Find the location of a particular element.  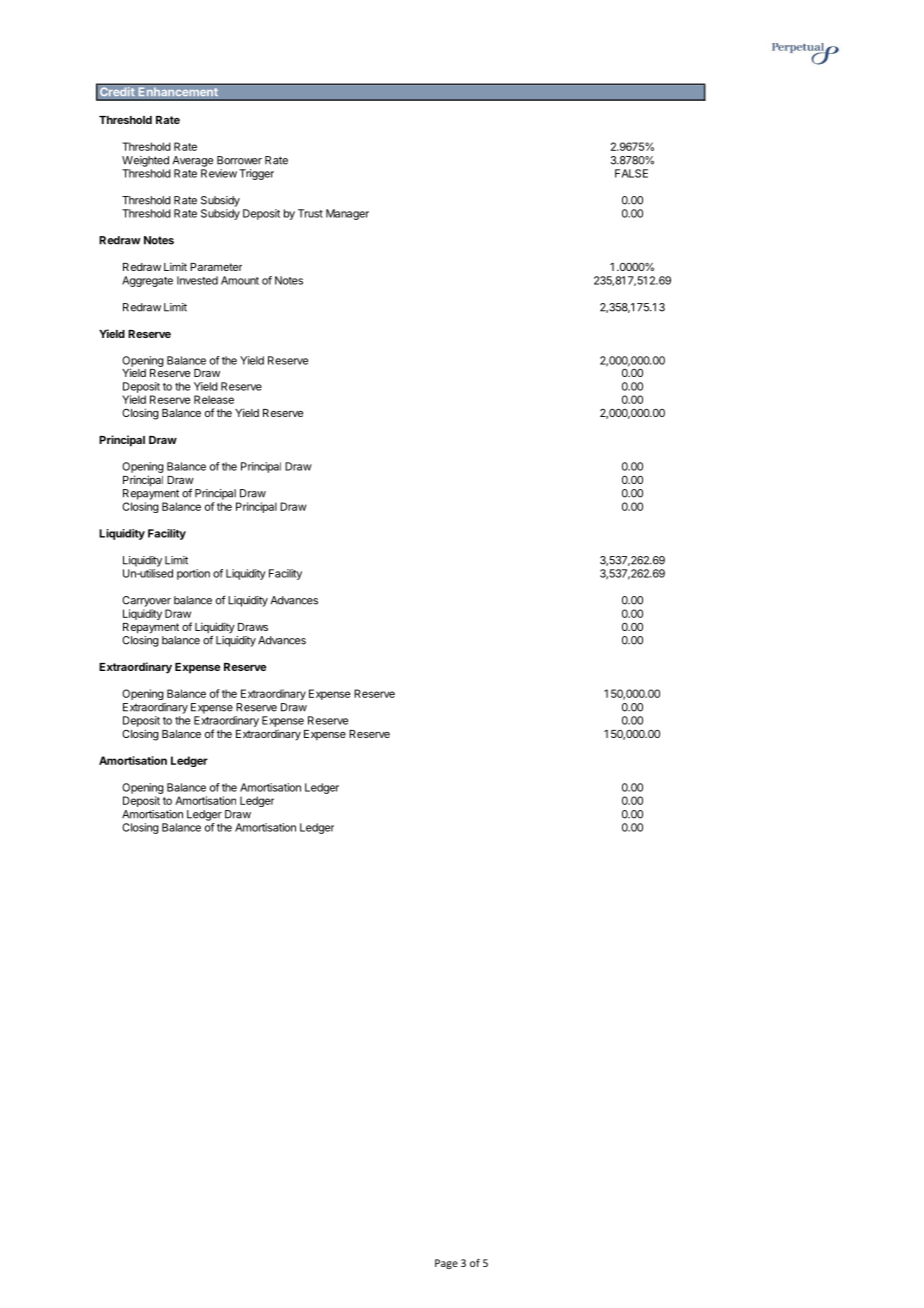

Release is located at coordinates (214, 399).
